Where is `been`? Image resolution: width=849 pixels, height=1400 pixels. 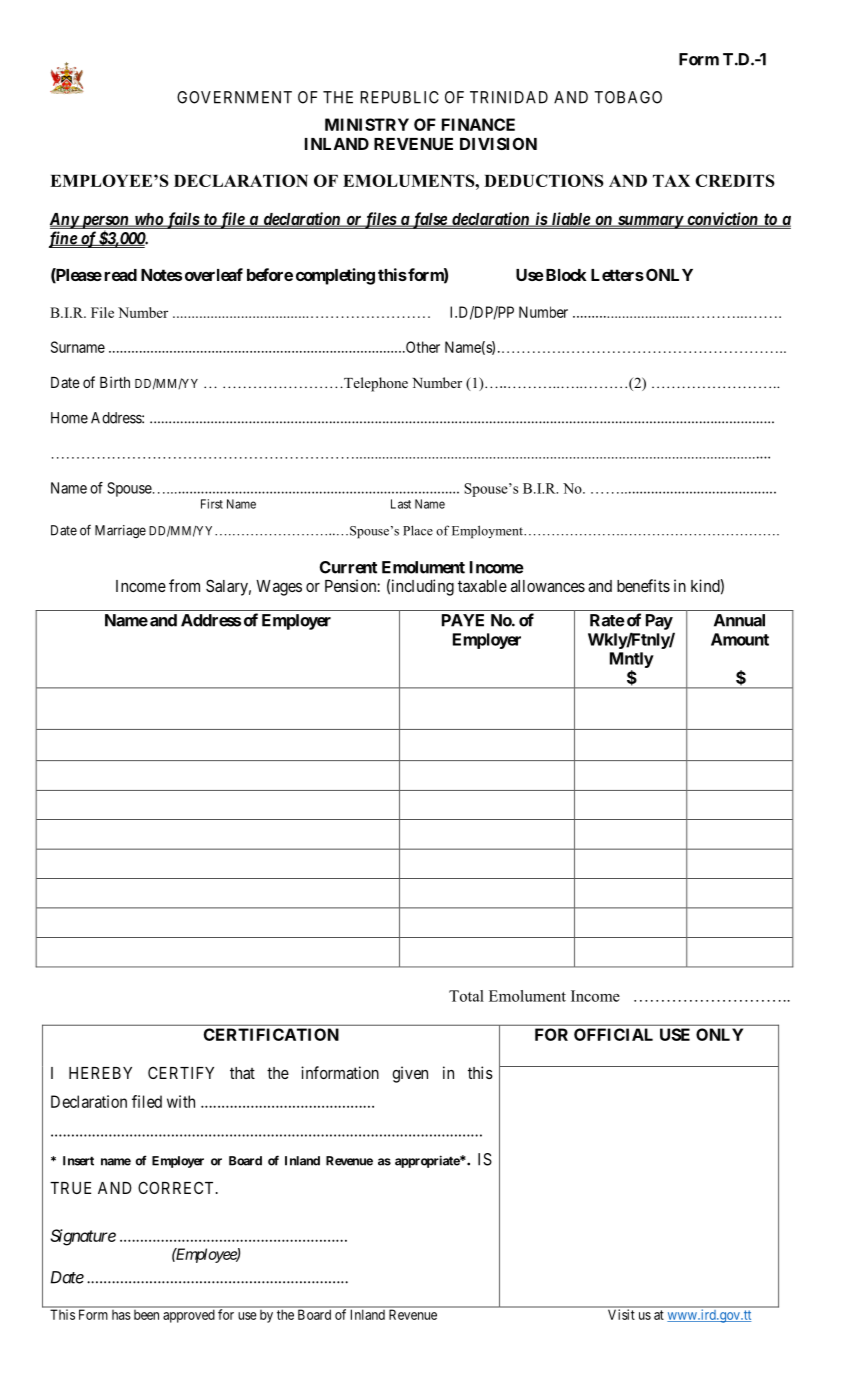 been is located at coordinates (146, 1315).
